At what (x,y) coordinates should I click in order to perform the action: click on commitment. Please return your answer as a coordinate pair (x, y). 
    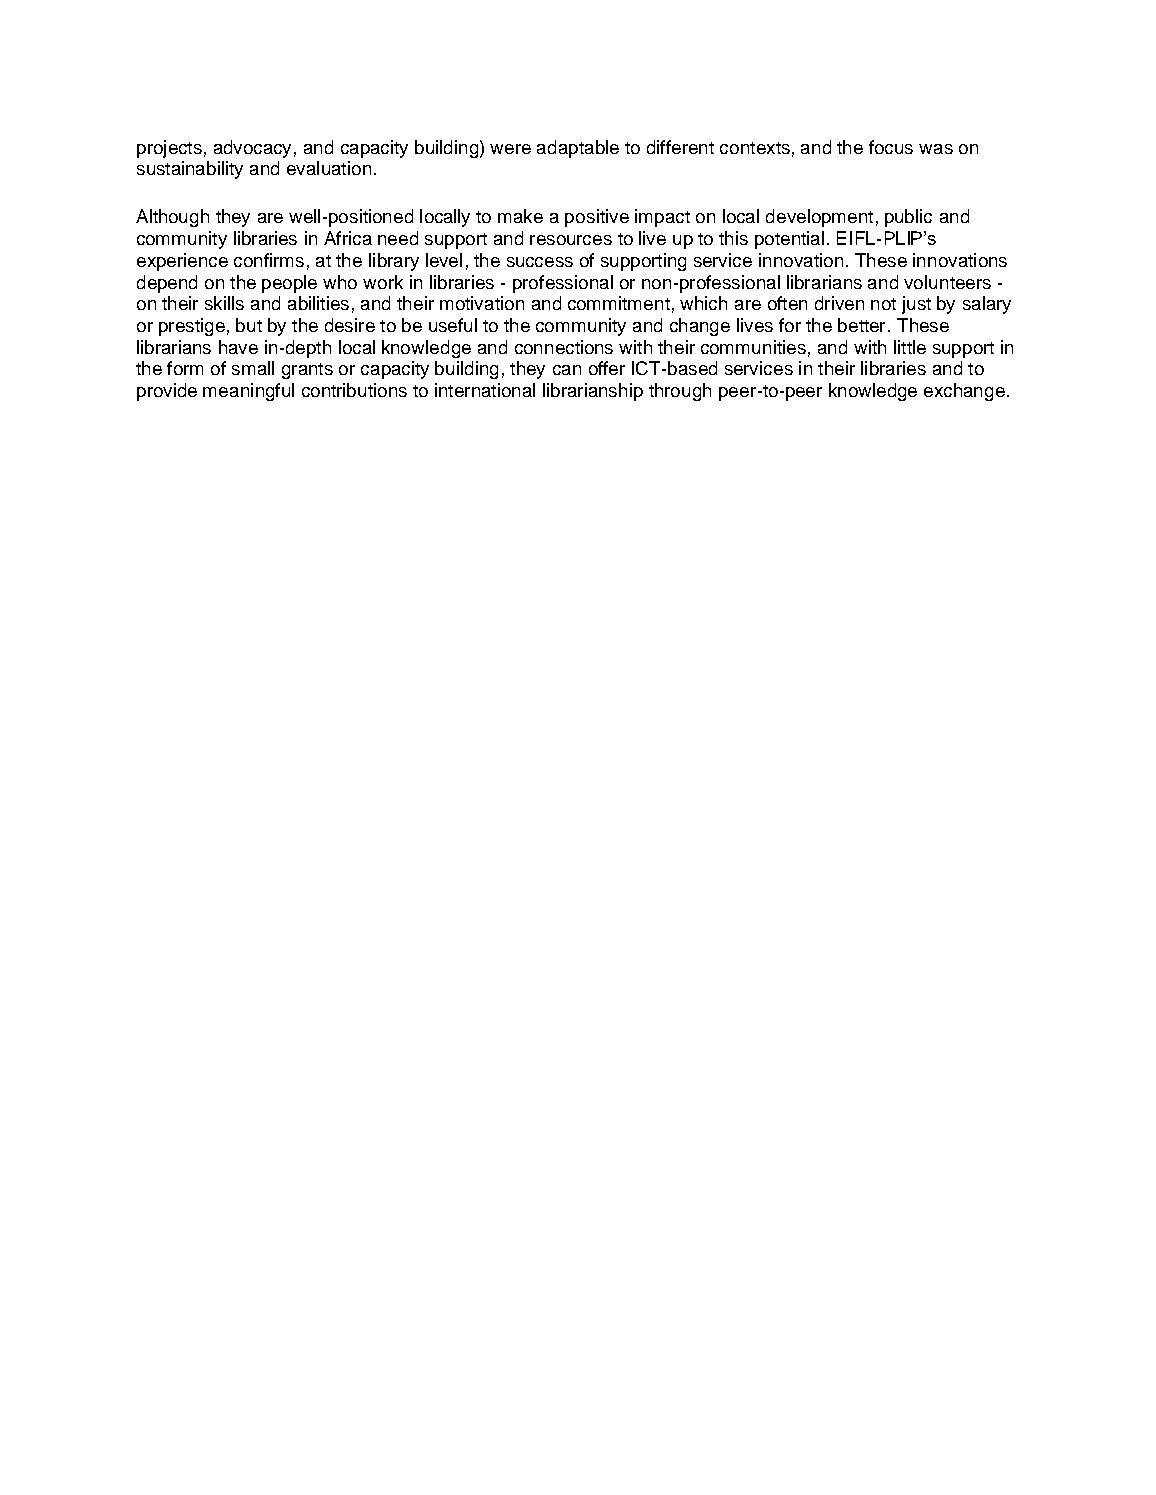
    Looking at the image, I should click on (619, 303).
